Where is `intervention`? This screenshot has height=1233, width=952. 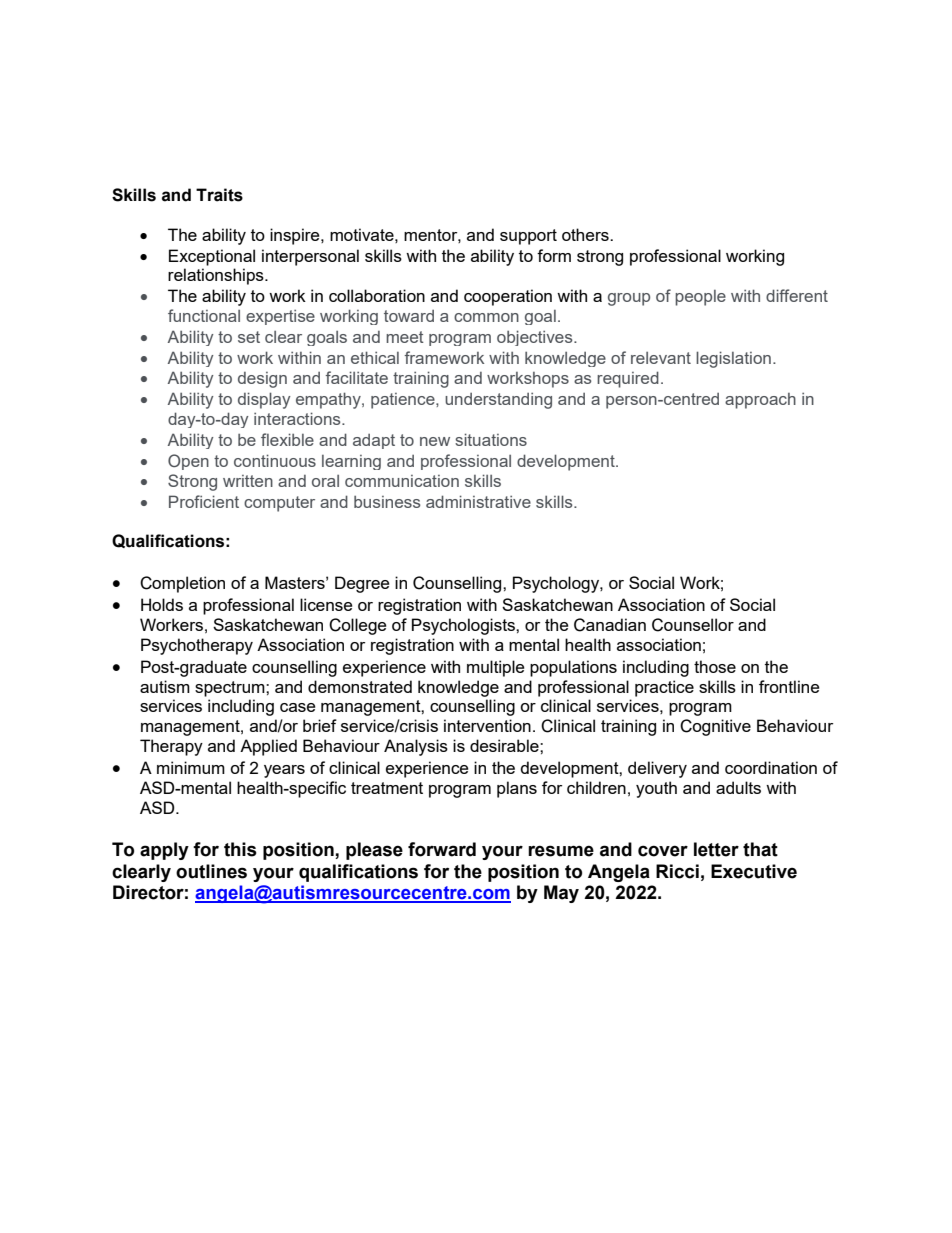 intervention is located at coordinates (487, 725).
